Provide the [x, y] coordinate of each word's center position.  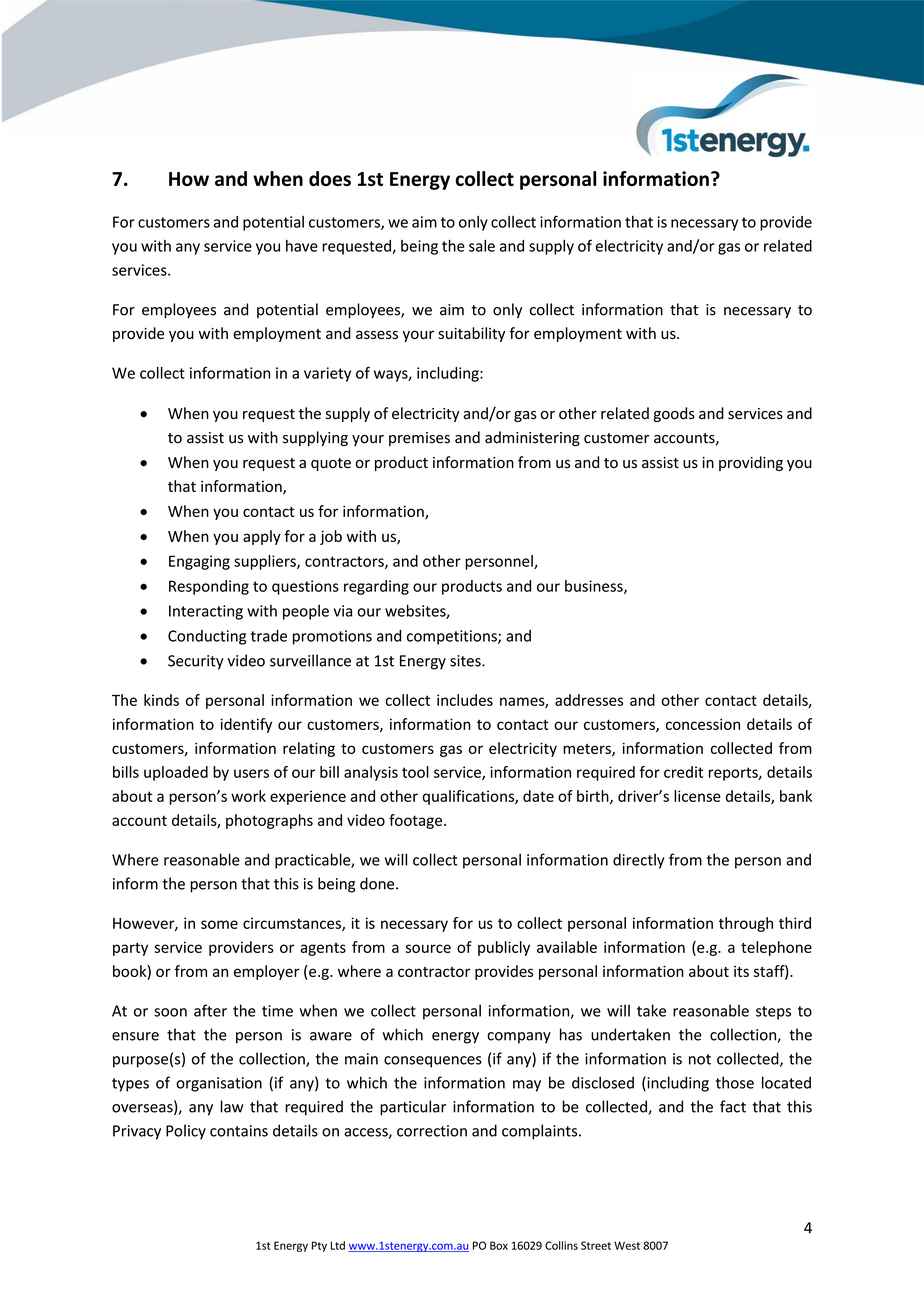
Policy [186, 1132]
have [302, 246]
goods [674, 414]
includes [465, 700]
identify [246, 725]
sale [482, 246]
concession [703, 724]
